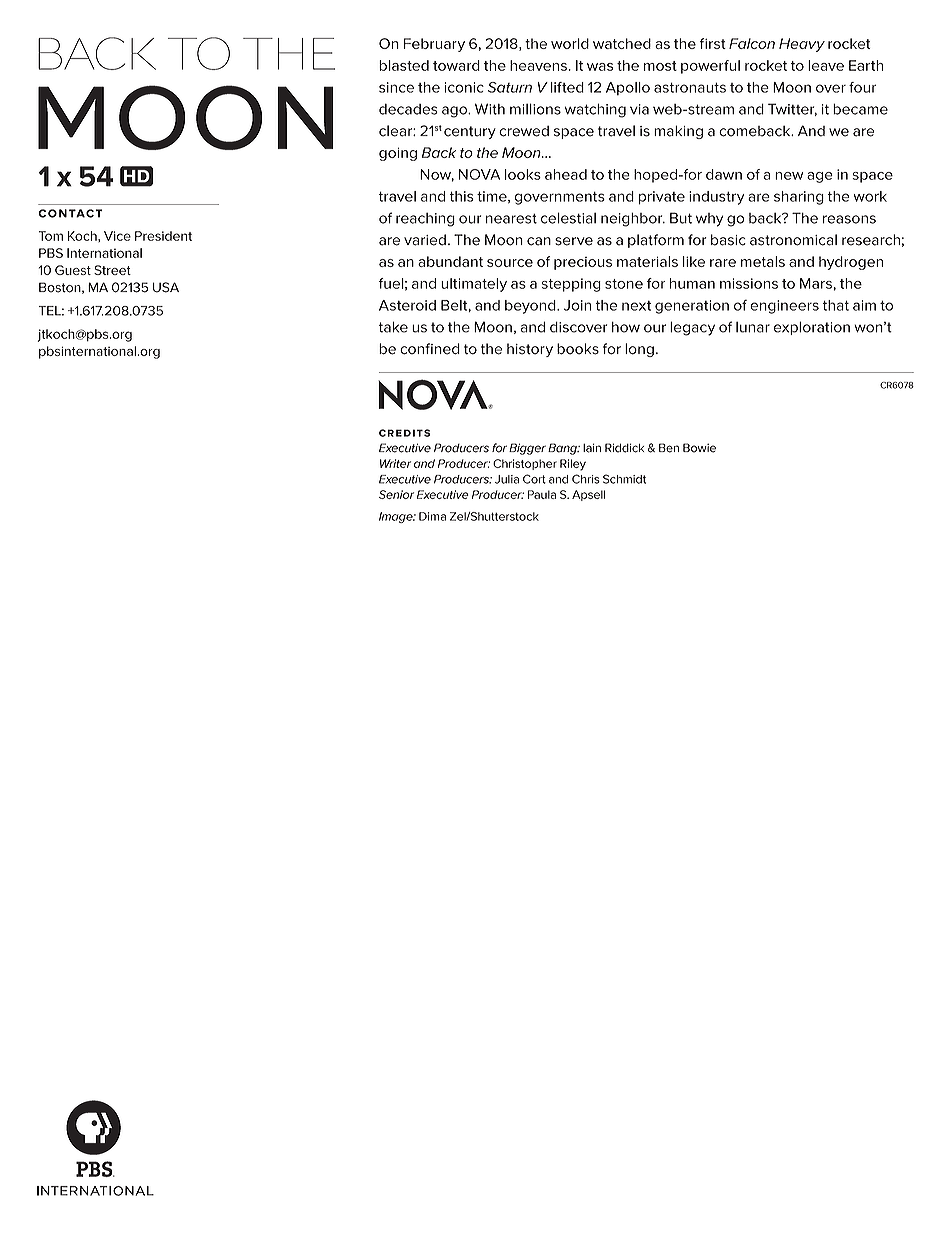 The width and height of the image is (952, 1233). What do you see at coordinates (799, 198) in the image?
I see `sharing` at bounding box center [799, 198].
